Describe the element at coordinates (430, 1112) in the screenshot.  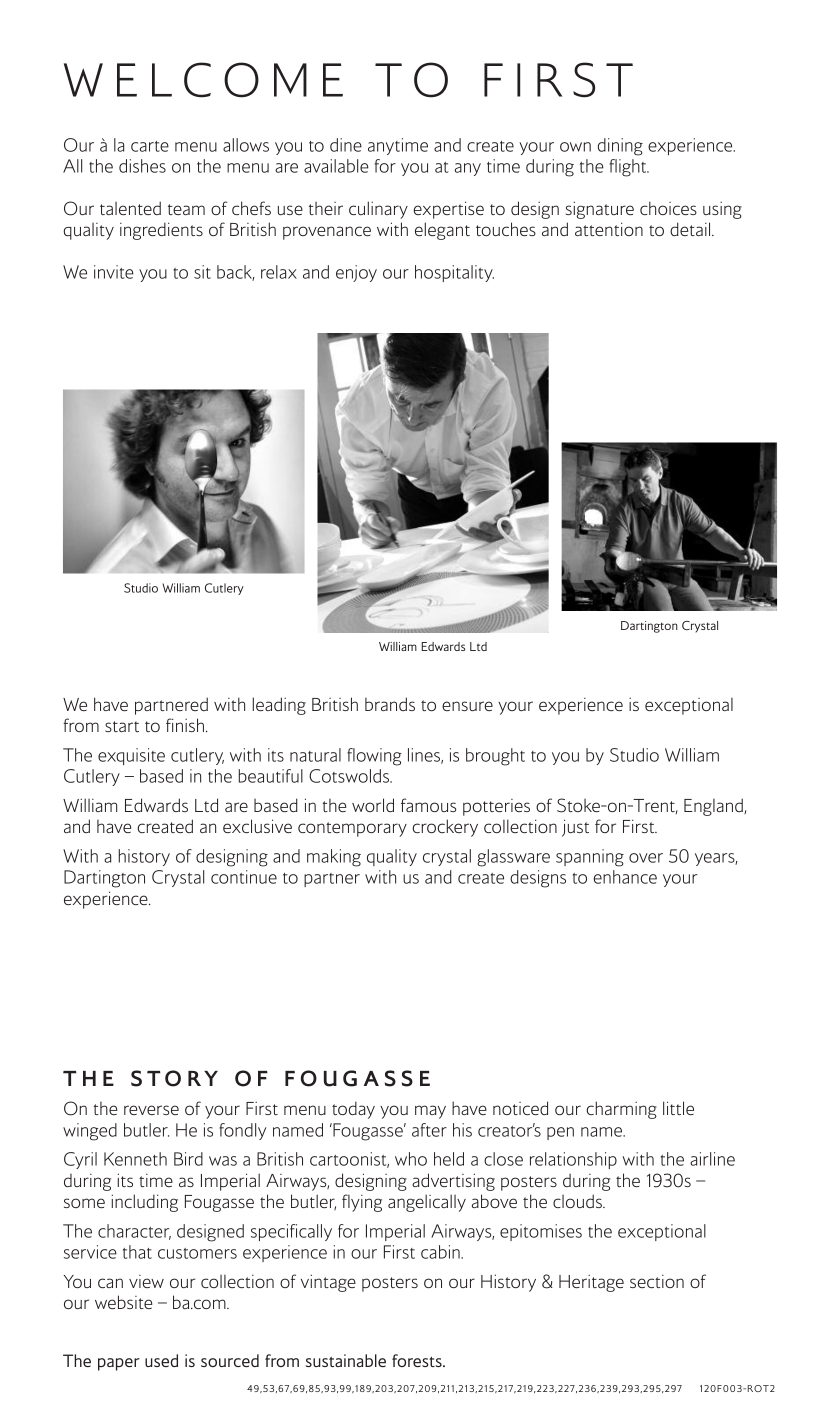
I see `may` at that location.
